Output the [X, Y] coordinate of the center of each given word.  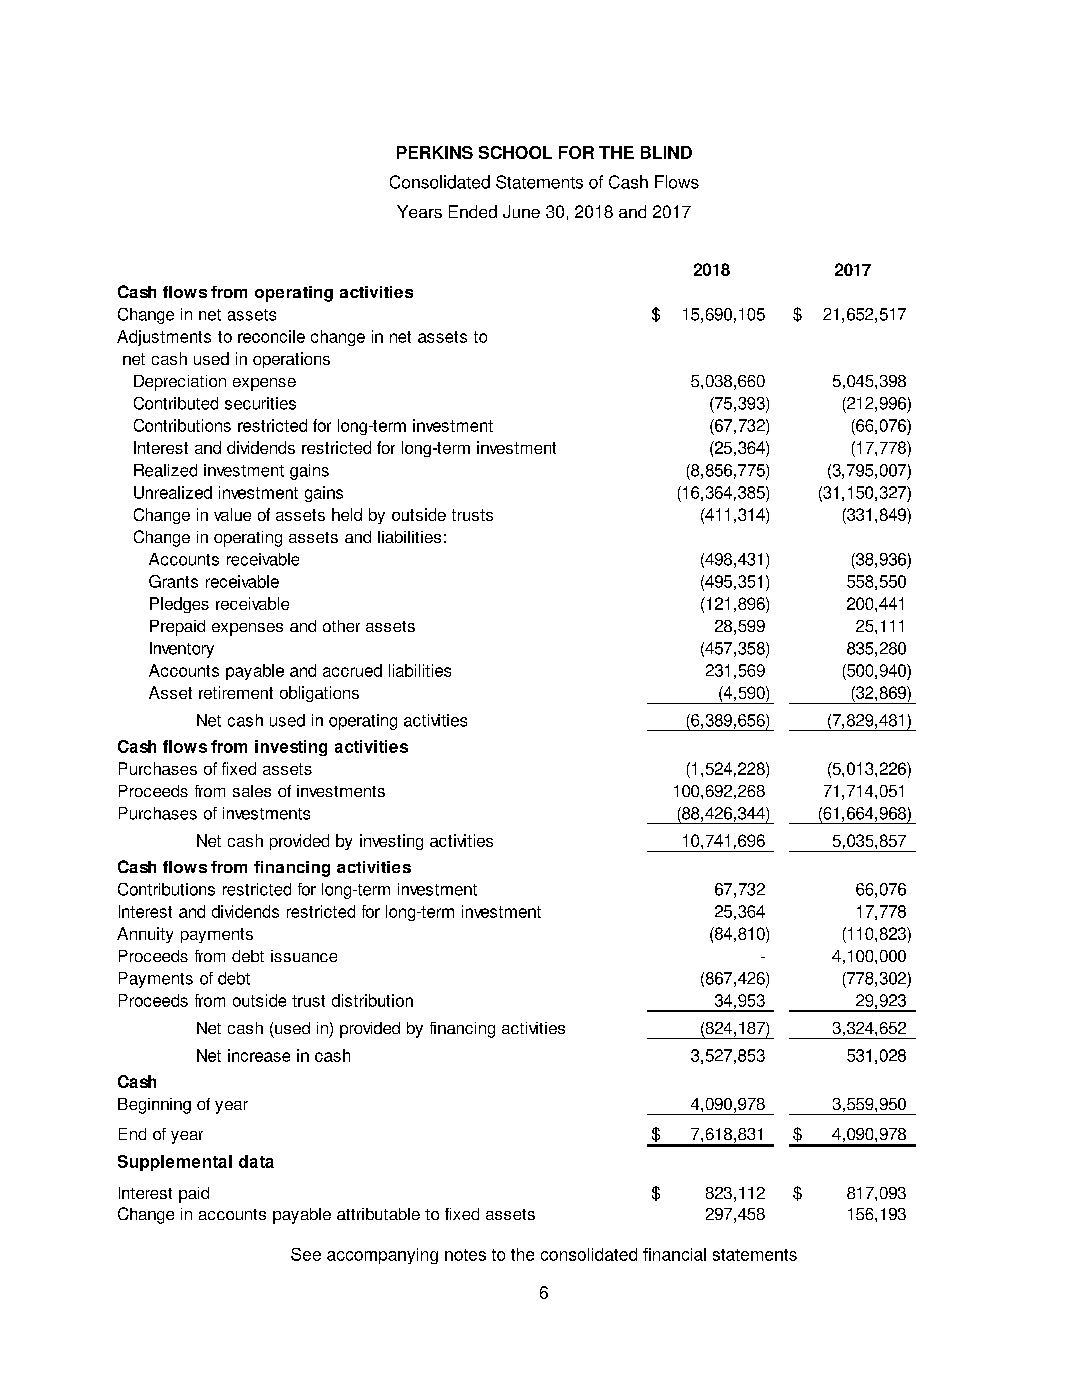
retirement [236, 692]
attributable [378, 1214]
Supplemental [175, 1163]
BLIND [666, 152]
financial [674, 1254]
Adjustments [164, 338]
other [341, 626]
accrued [352, 670]
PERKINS [435, 152]
